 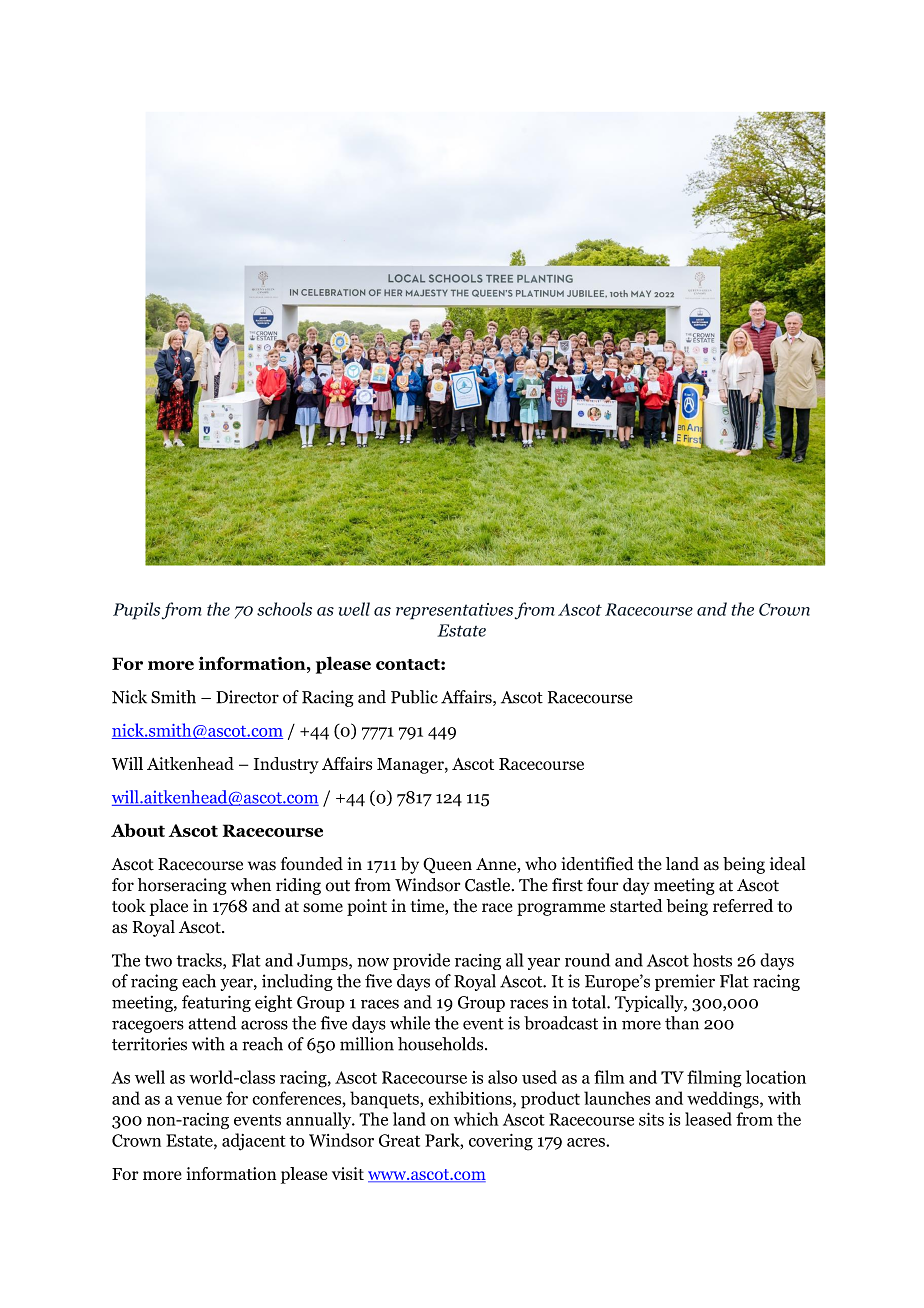 I want to click on premier, so click(x=685, y=982).
